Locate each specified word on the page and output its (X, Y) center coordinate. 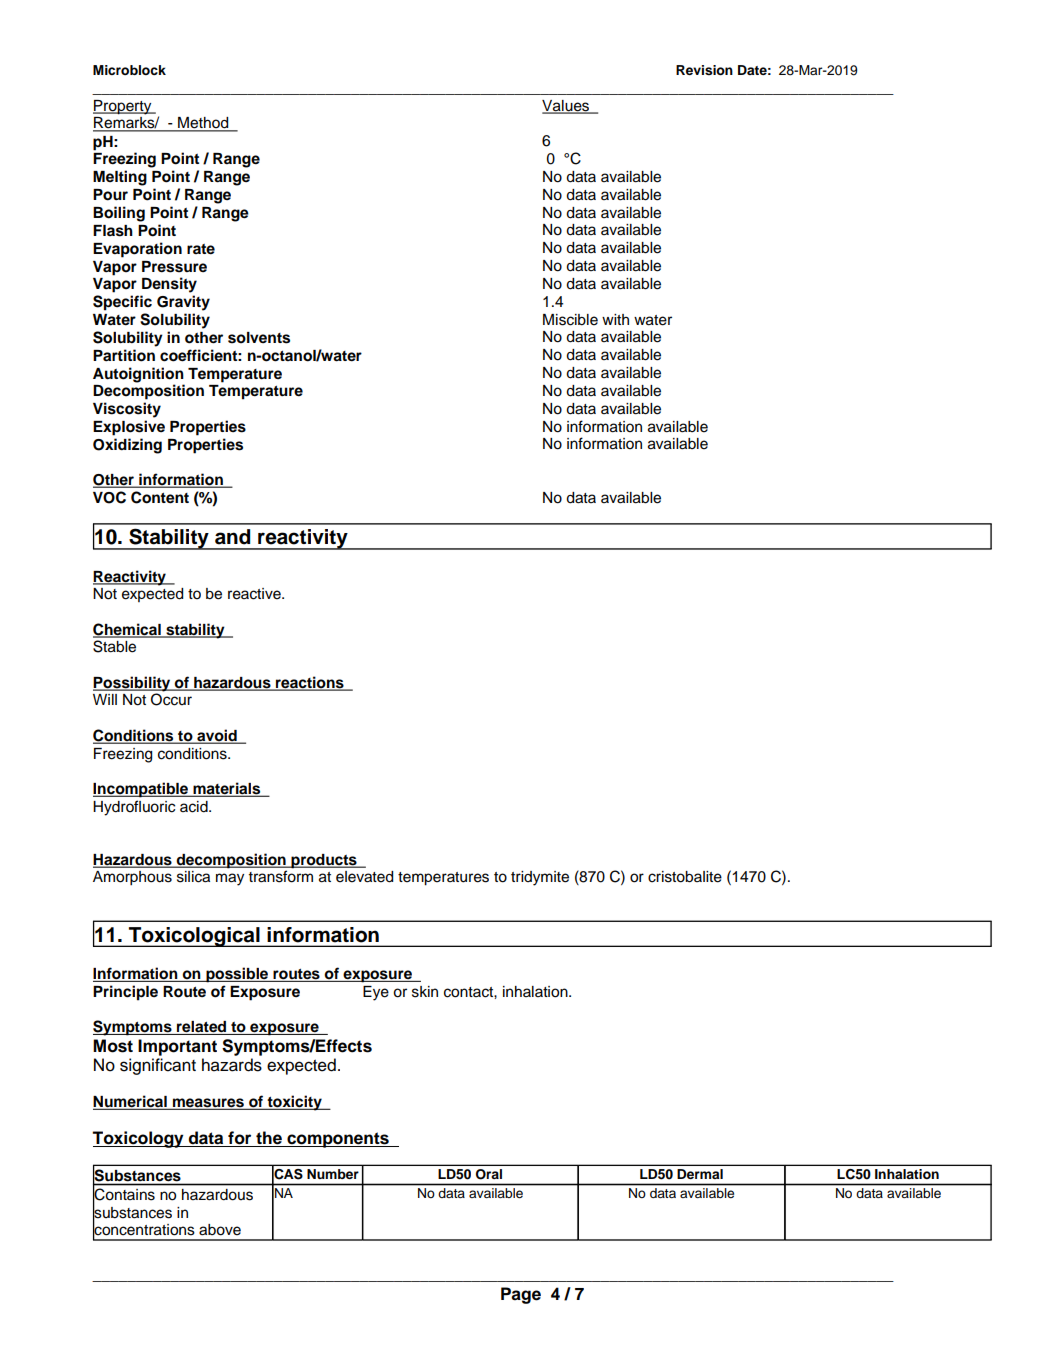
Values (567, 106)
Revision (704, 70)
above (220, 1230)
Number (332, 1174)
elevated (364, 877)
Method (203, 124)
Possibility (133, 685)
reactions (310, 683)
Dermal (700, 1174)
